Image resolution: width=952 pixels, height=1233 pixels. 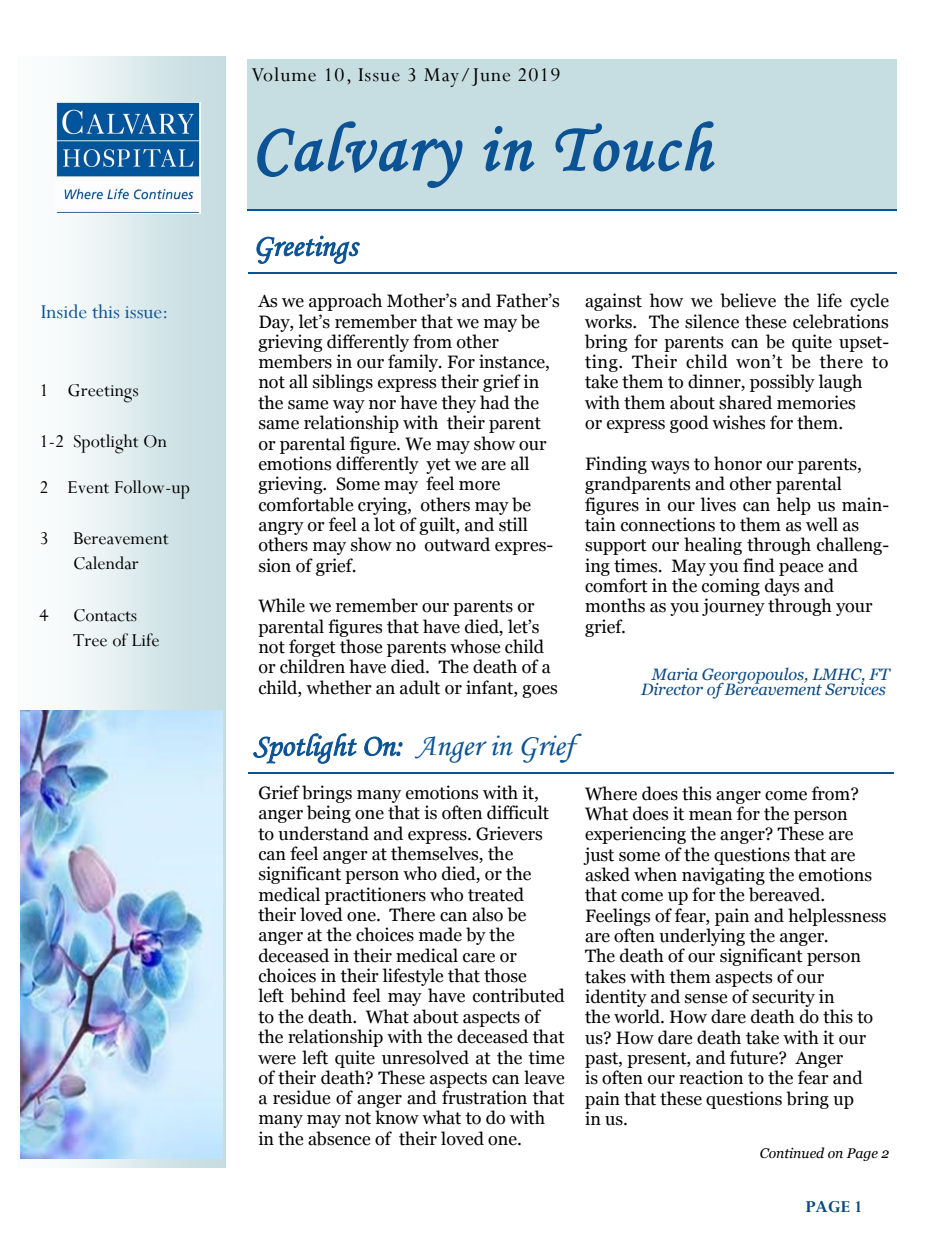 What do you see at coordinates (301, 1097) in the screenshot?
I see `residue` at bounding box center [301, 1097].
